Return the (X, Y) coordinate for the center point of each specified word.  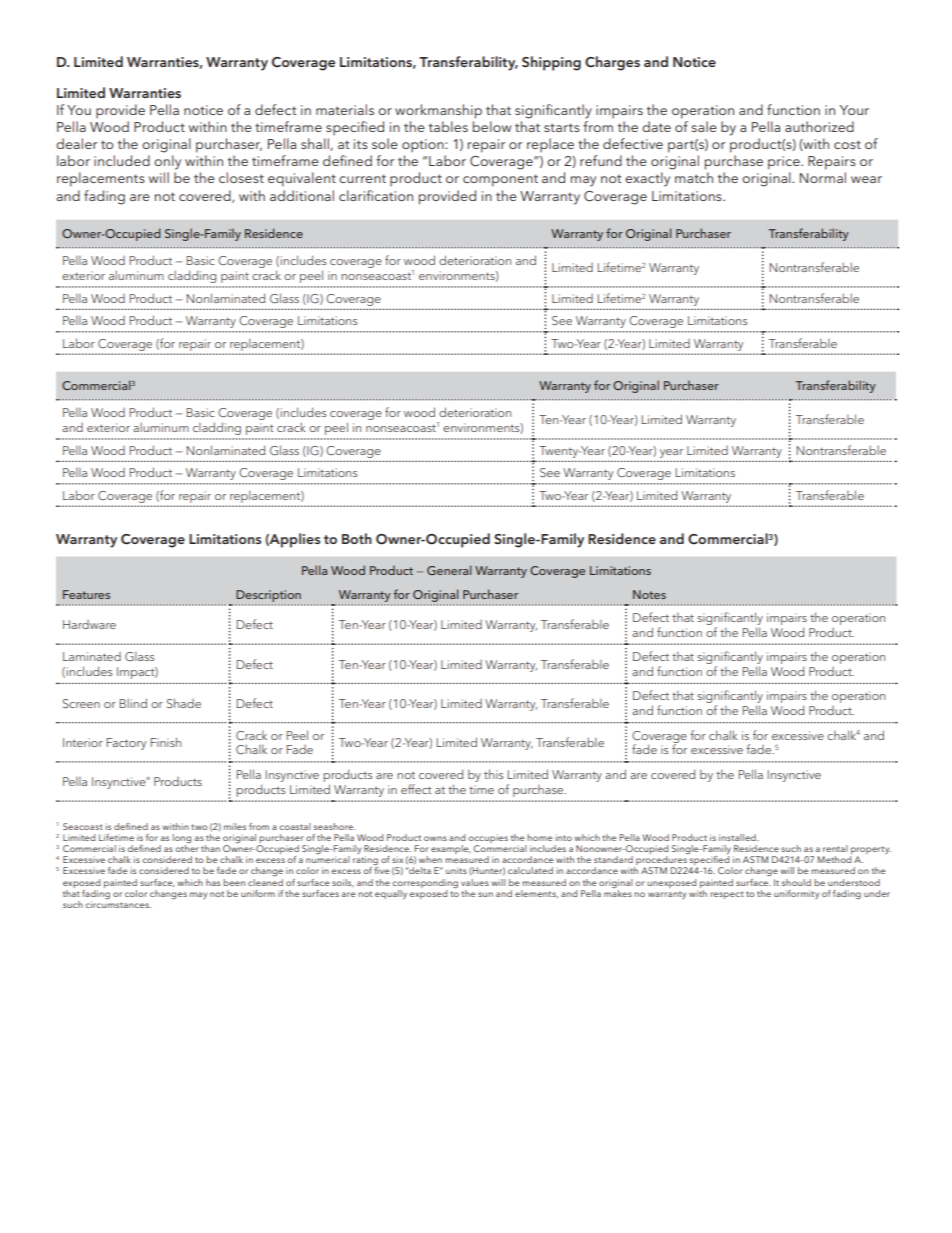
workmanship (438, 111)
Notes (649, 594)
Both (357, 538)
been (234, 882)
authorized (819, 126)
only (167, 162)
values (475, 882)
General (449, 570)
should (796, 882)
